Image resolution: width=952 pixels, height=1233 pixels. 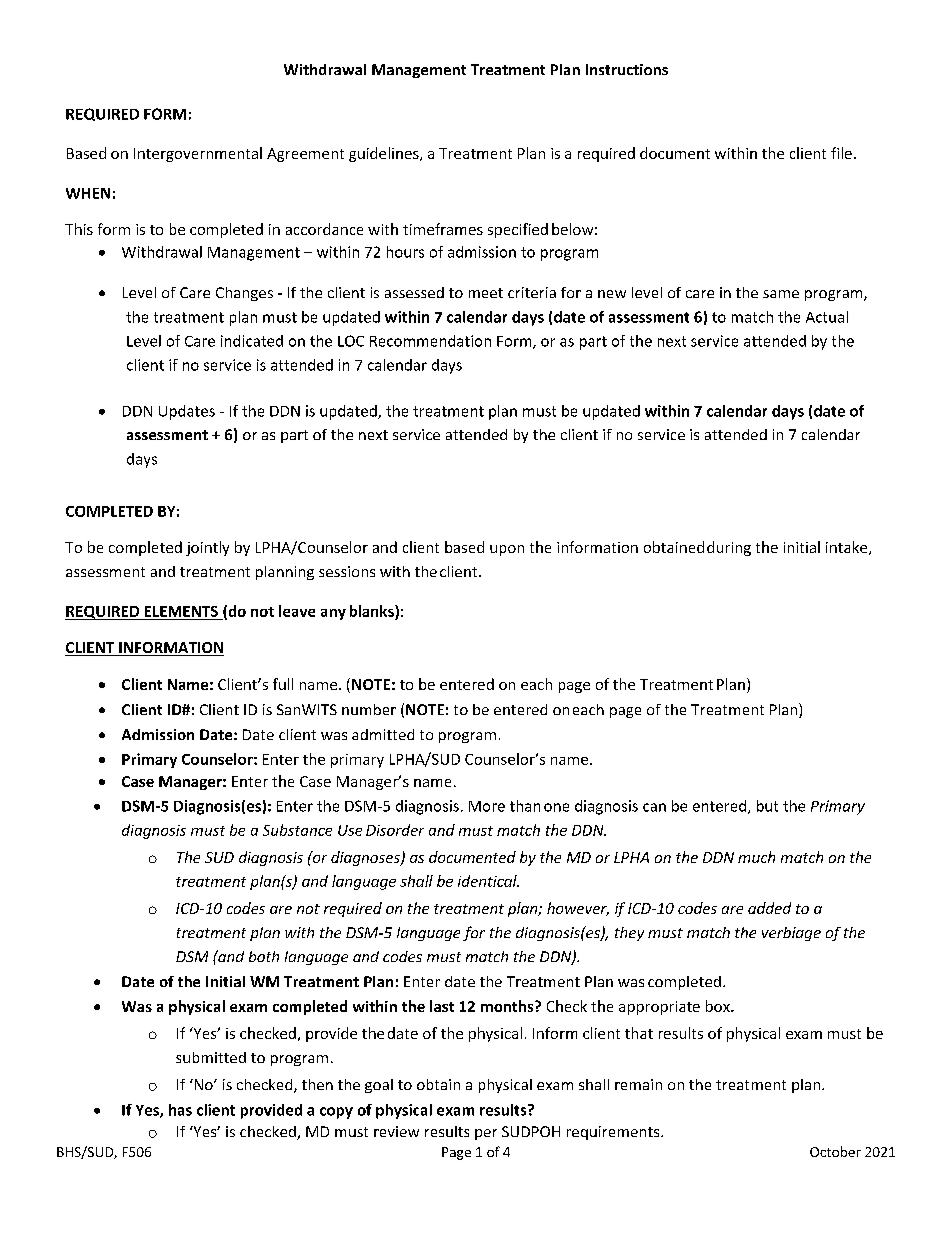 I want to click on ELEMENTS, so click(x=181, y=611).
